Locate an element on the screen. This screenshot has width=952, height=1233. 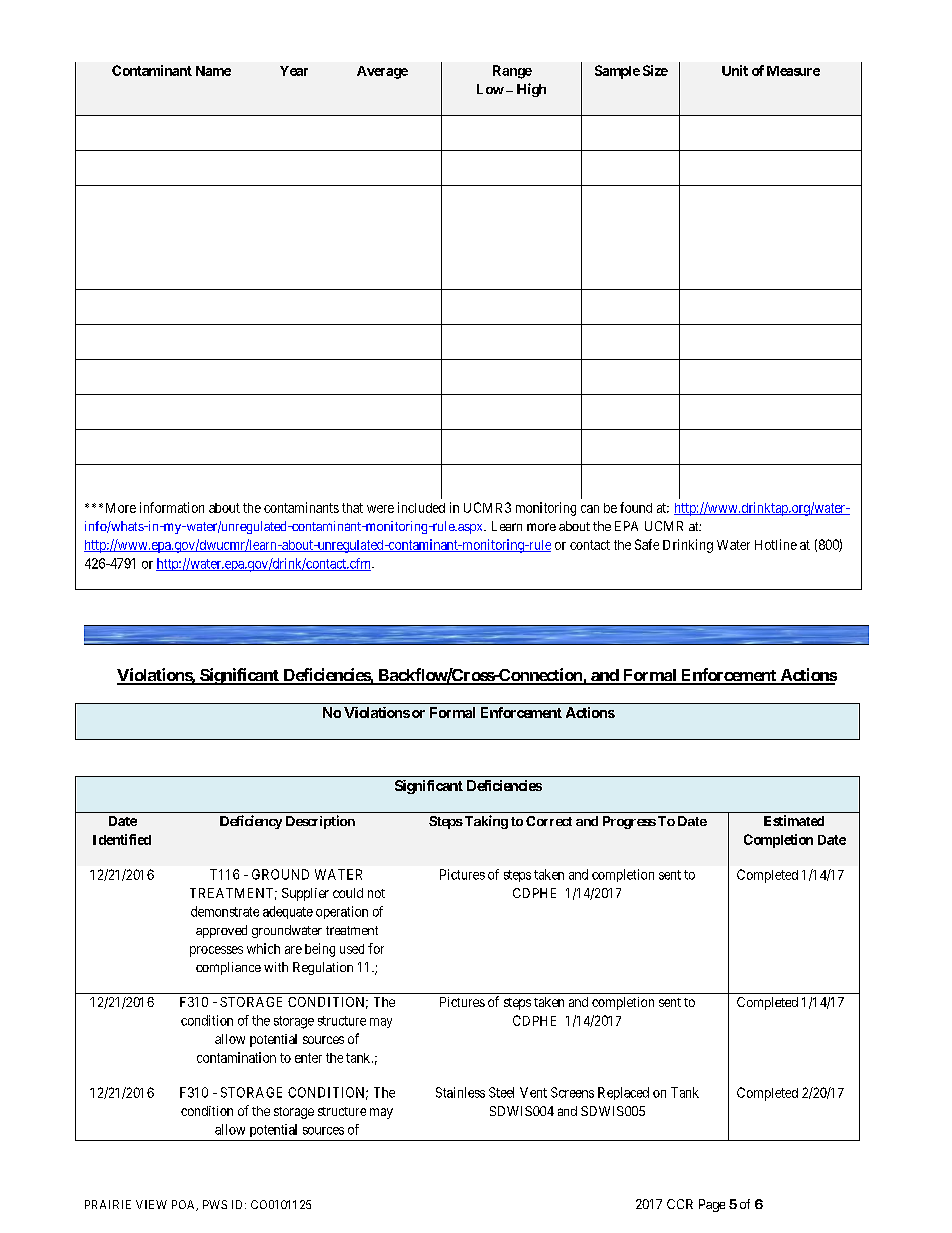
Range is located at coordinates (512, 72).
